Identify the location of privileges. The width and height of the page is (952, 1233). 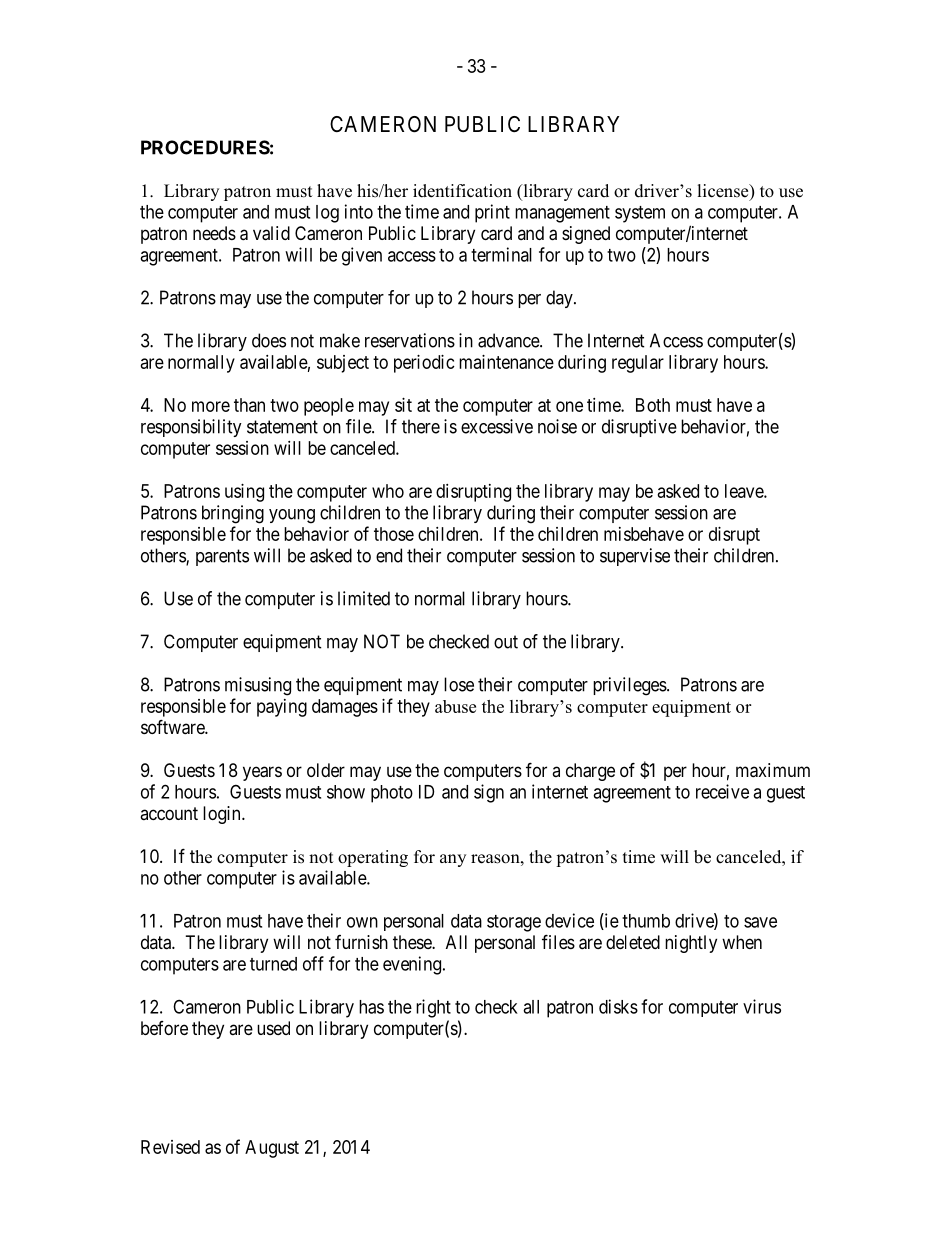
(630, 686).
